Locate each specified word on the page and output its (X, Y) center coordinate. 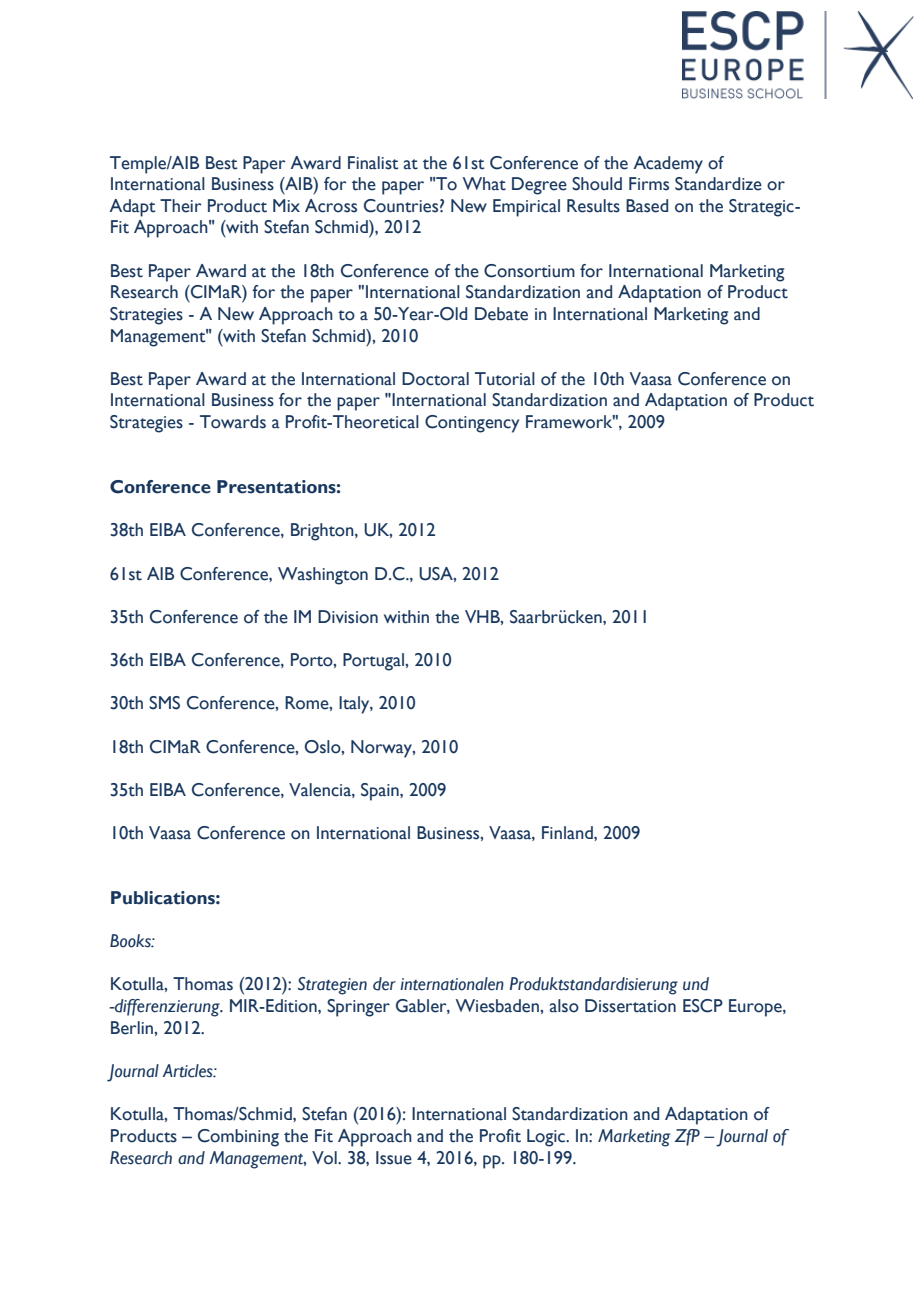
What (484, 184)
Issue (394, 1158)
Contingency (472, 424)
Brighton (323, 532)
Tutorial (505, 379)
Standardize (718, 184)
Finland (568, 833)
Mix (286, 205)
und (696, 984)
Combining (238, 1138)
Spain (381, 792)
